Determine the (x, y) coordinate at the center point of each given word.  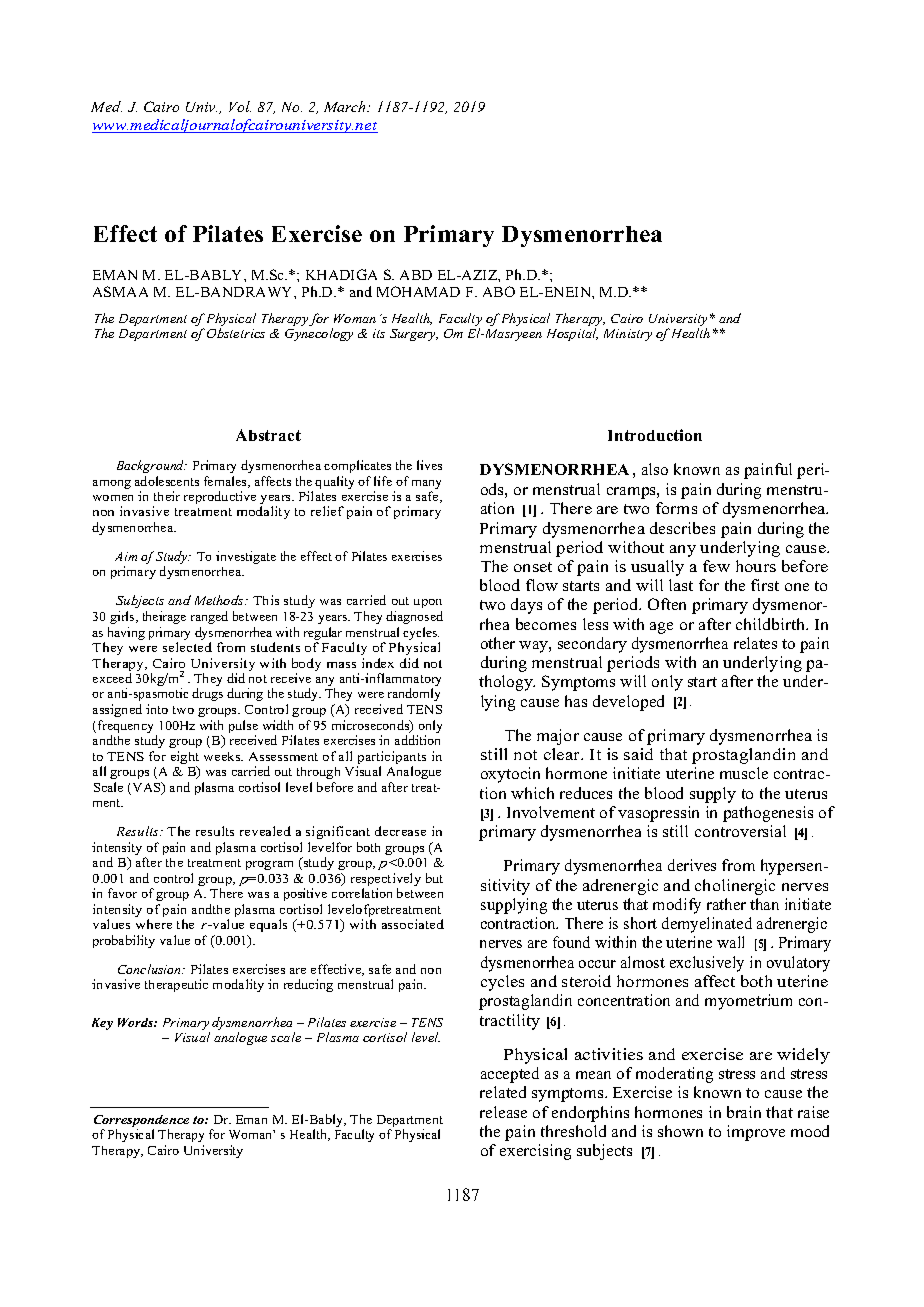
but (434, 878)
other (498, 643)
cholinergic (735, 887)
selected (187, 647)
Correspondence (141, 1122)
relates (755, 643)
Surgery (414, 335)
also (655, 469)
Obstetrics (236, 333)
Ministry (628, 335)
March (346, 106)
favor (122, 893)
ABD (416, 275)
